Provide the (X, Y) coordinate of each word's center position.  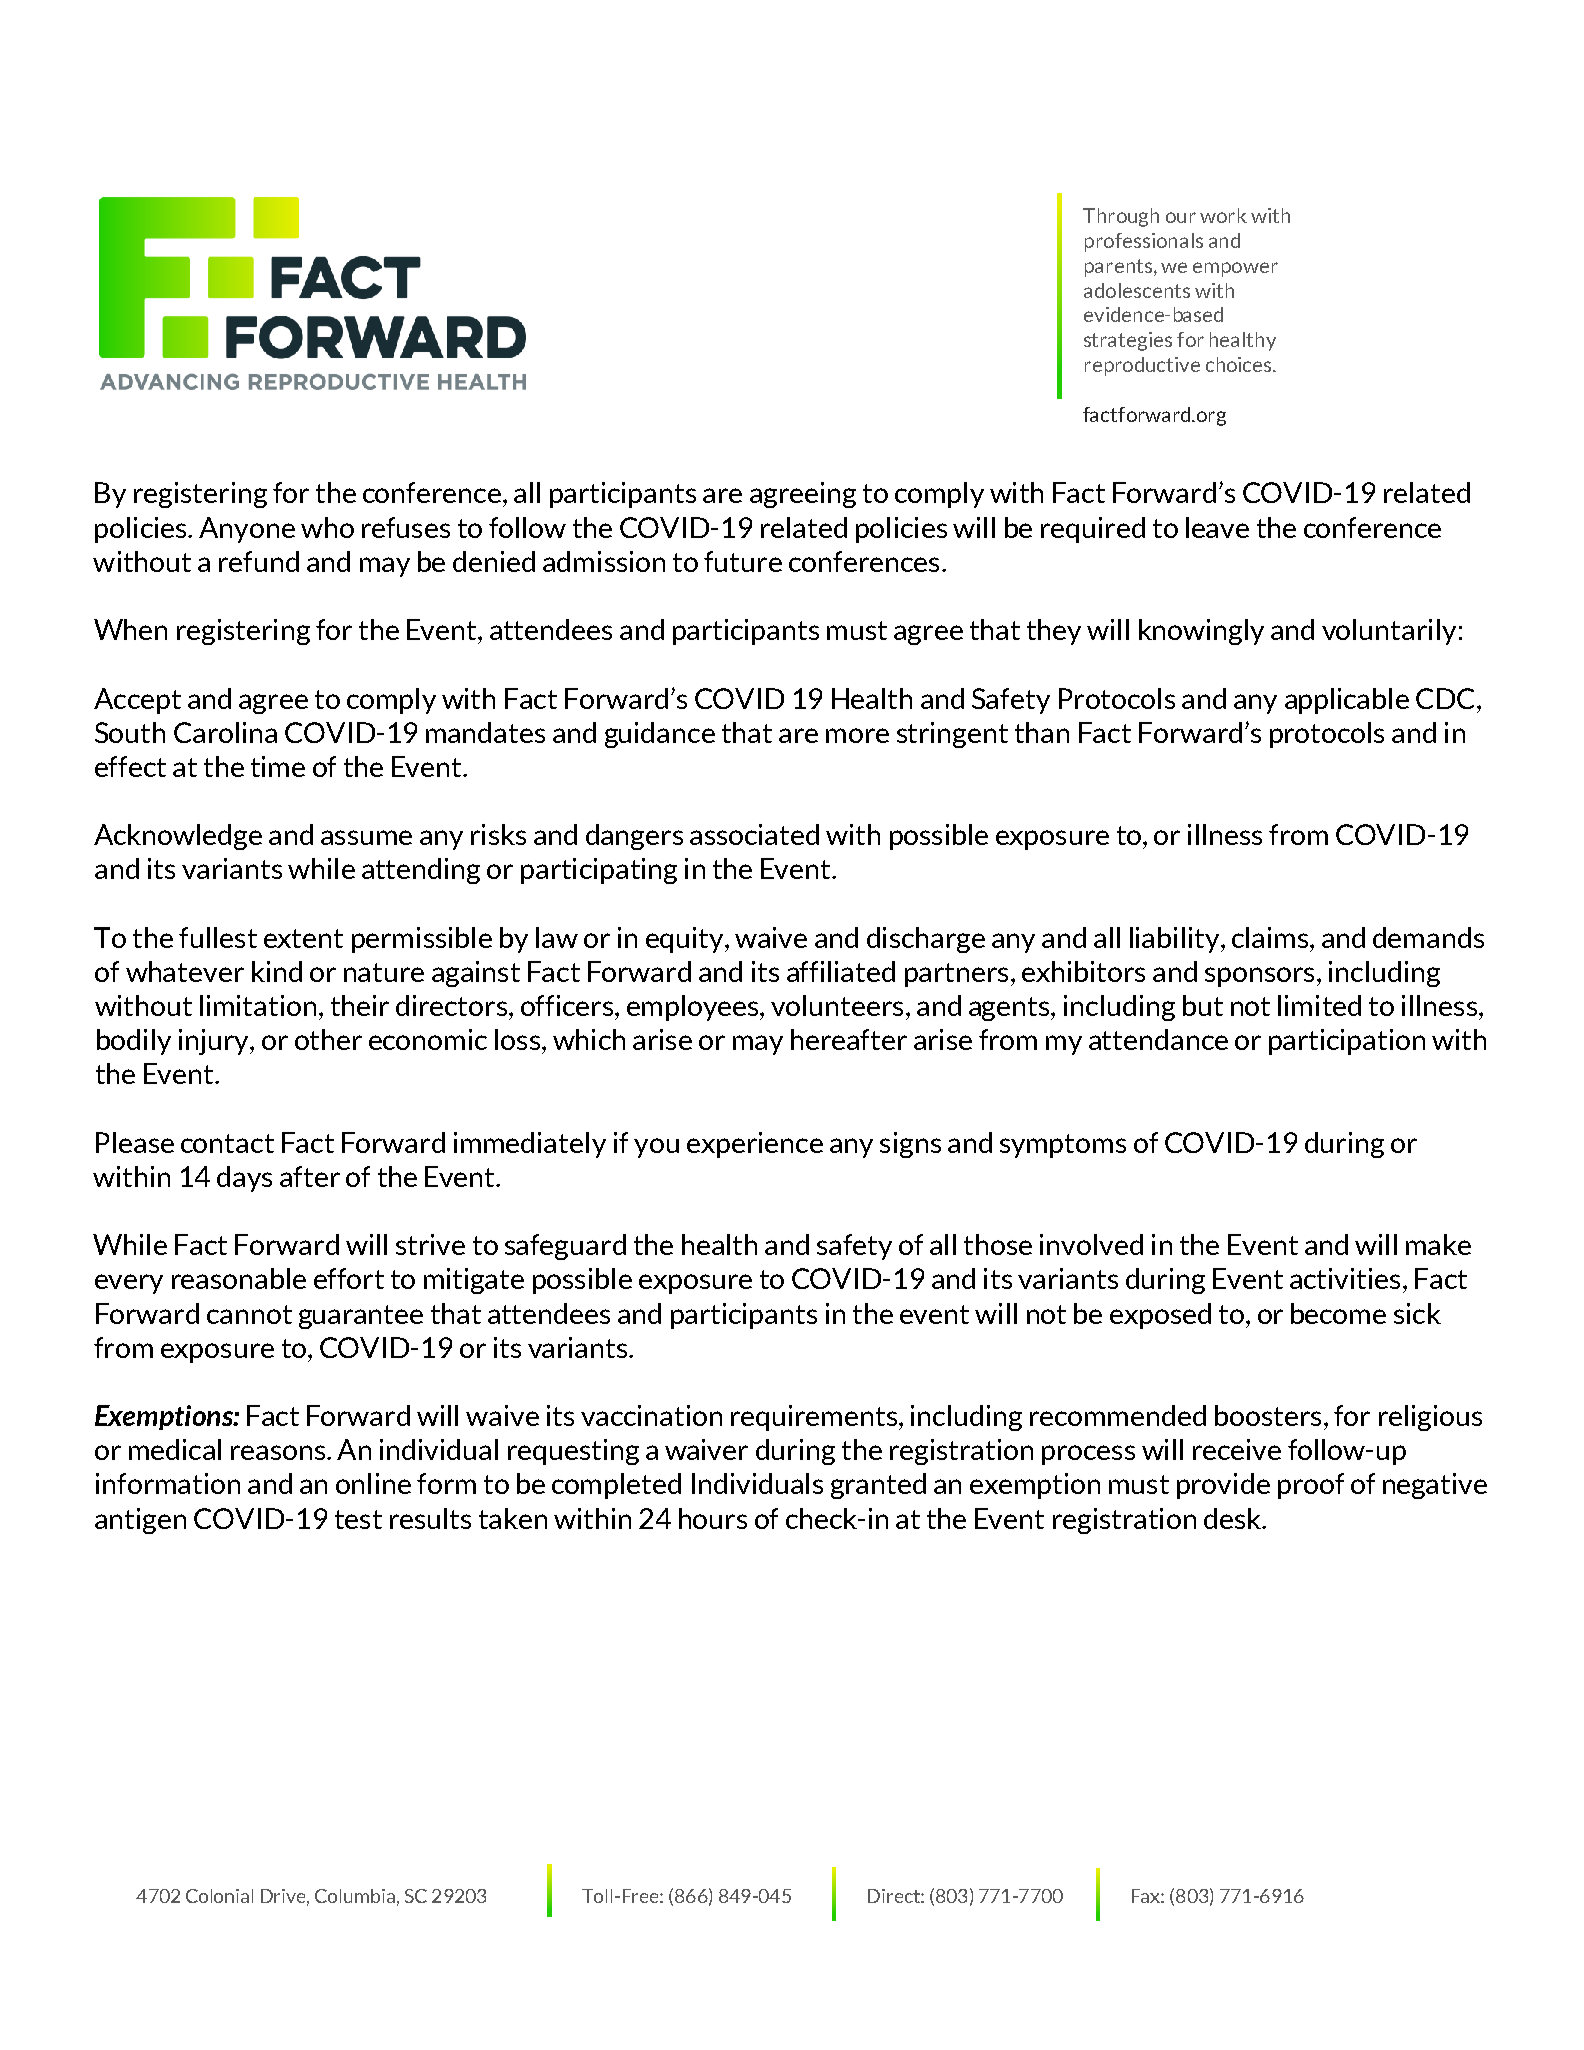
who (327, 527)
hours (713, 1518)
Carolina (225, 732)
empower (1235, 269)
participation (1347, 1042)
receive (1237, 1449)
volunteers (837, 1005)
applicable (1347, 701)
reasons (278, 1452)
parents (1120, 268)
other (328, 1039)
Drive (285, 1897)
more (857, 735)
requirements (814, 1418)
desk (1233, 1518)
